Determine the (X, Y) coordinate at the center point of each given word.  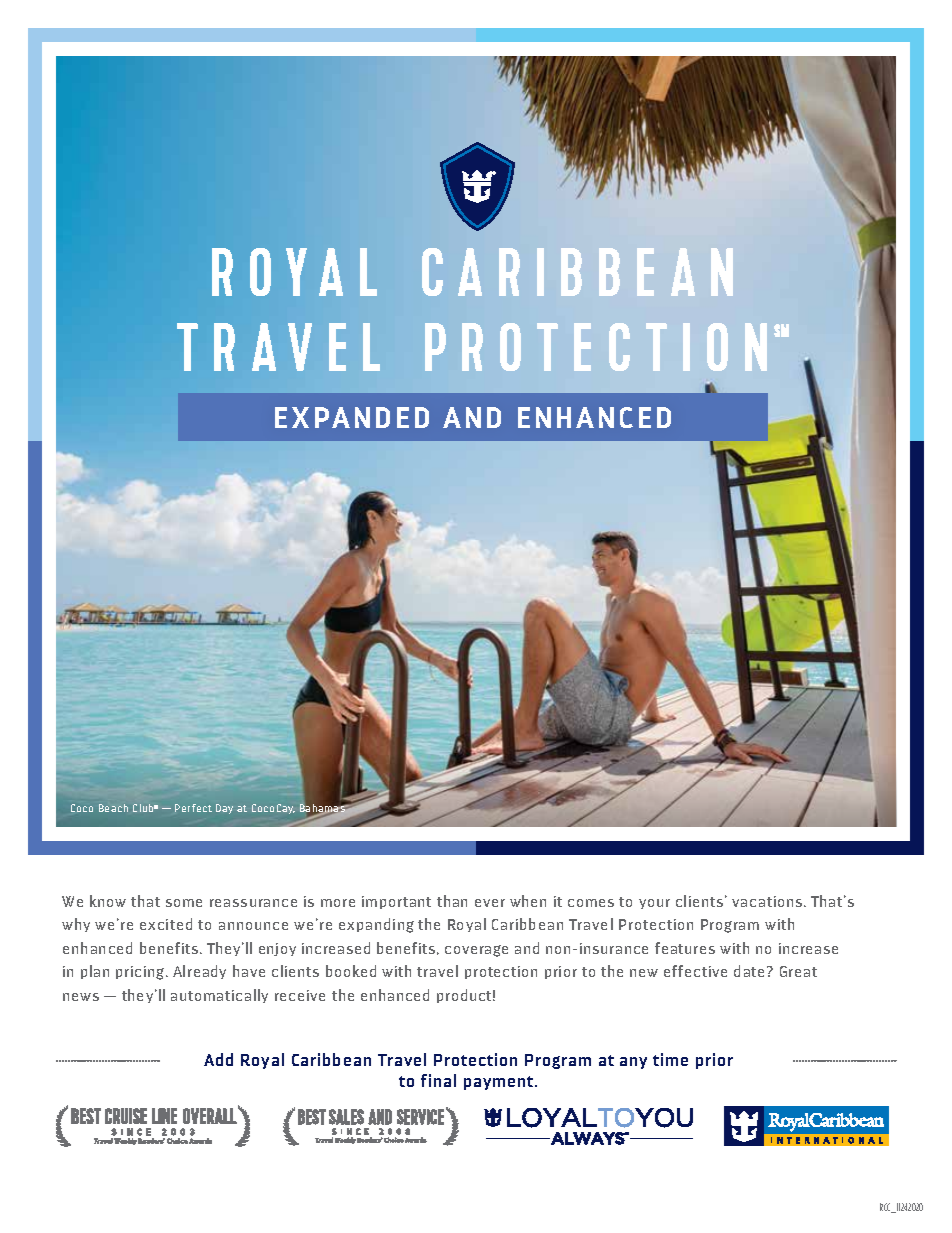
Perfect (193, 808)
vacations (768, 901)
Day (224, 809)
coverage (476, 951)
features (685, 948)
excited (166, 924)
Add (218, 1059)
